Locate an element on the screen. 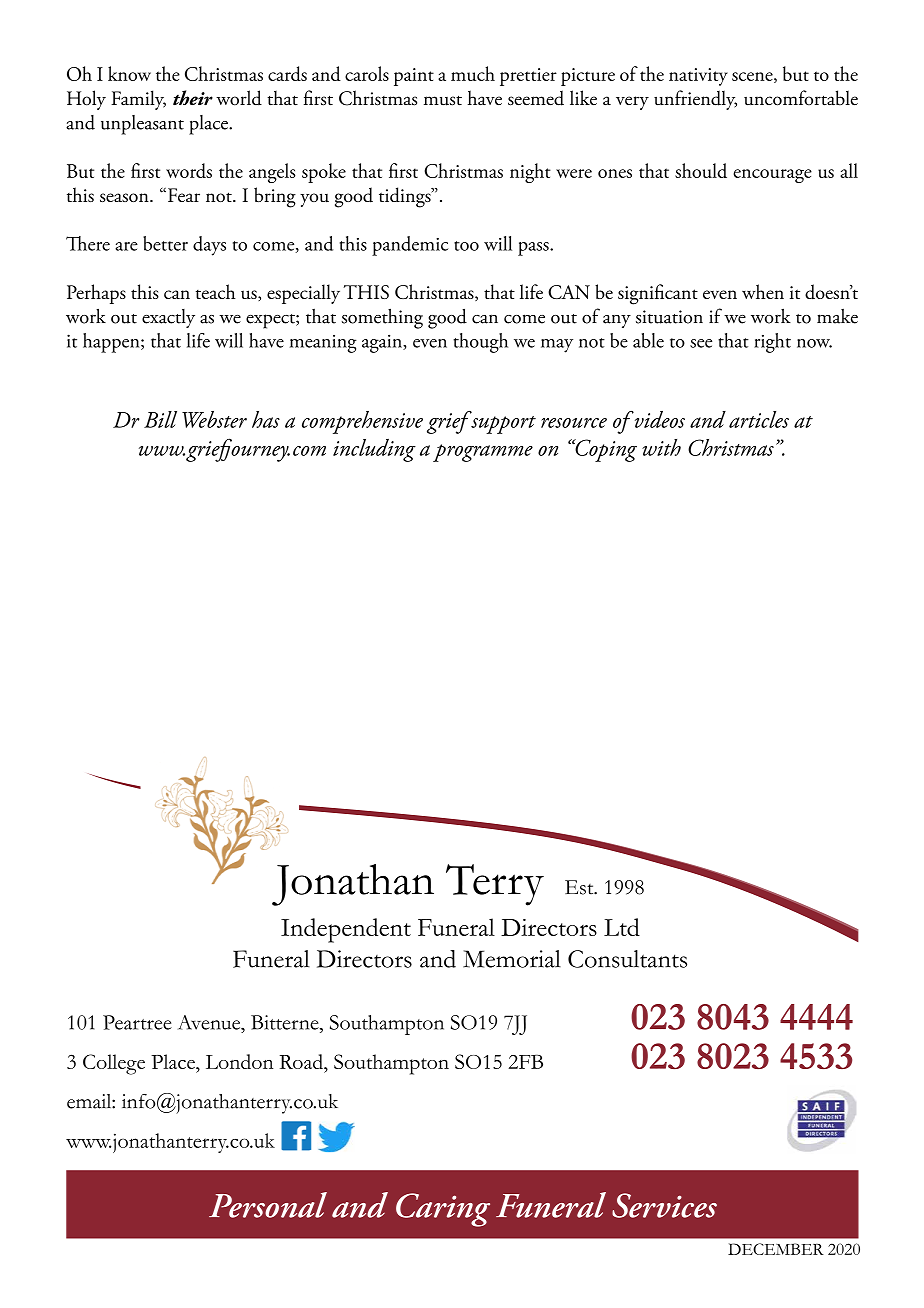 Image resolution: width=924 pixels, height=1308 pixels. unfriendly is located at coordinates (695, 100).
